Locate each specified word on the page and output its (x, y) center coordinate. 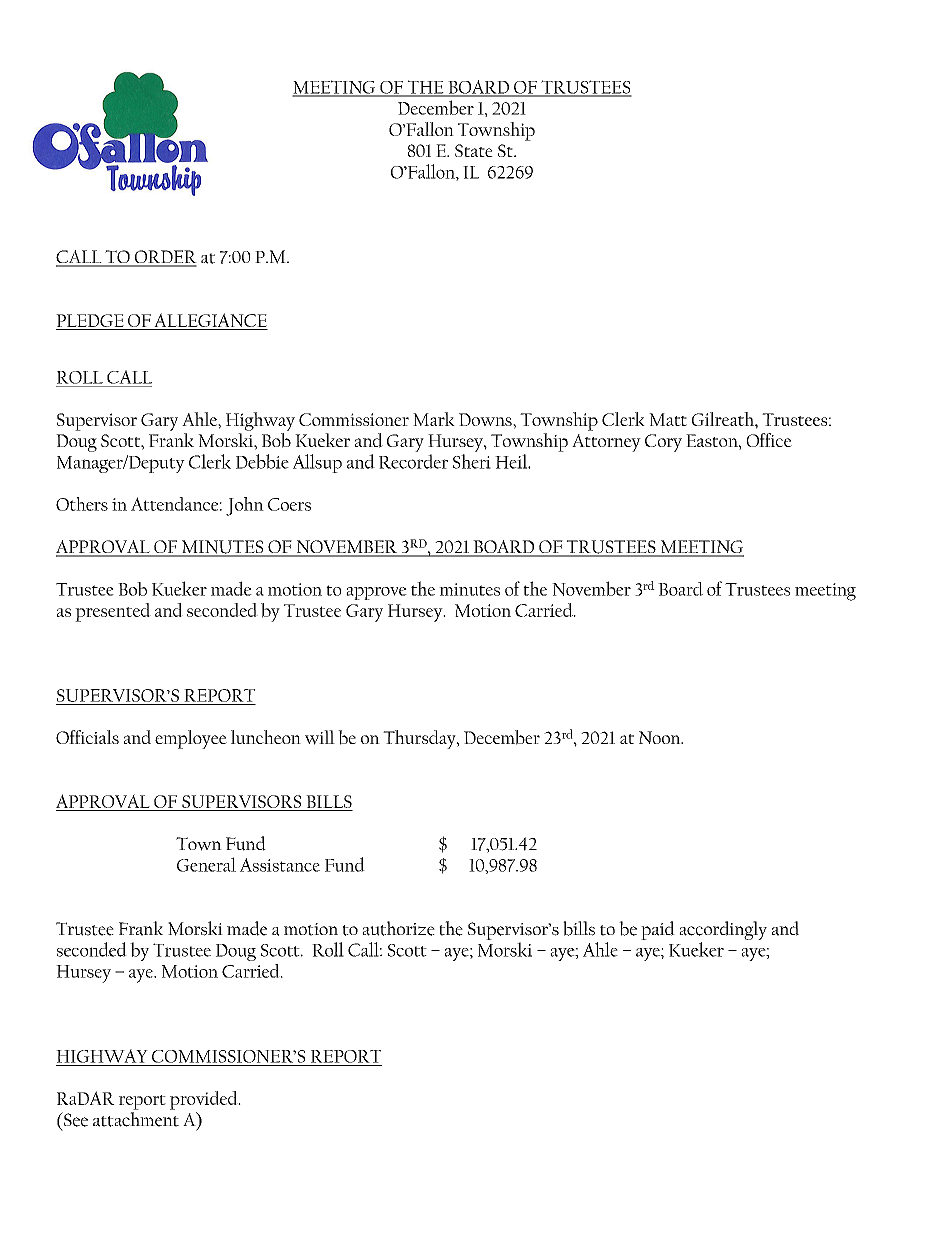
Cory (663, 443)
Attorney (606, 443)
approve (376, 593)
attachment (136, 1119)
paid (658, 930)
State (474, 150)
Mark (434, 419)
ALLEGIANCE (210, 321)
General (206, 864)
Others (82, 504)
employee (191, 739)
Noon (661, 737)
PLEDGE (90, 320)
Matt (668, 419)
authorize (398, 928)
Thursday (420, 739)
